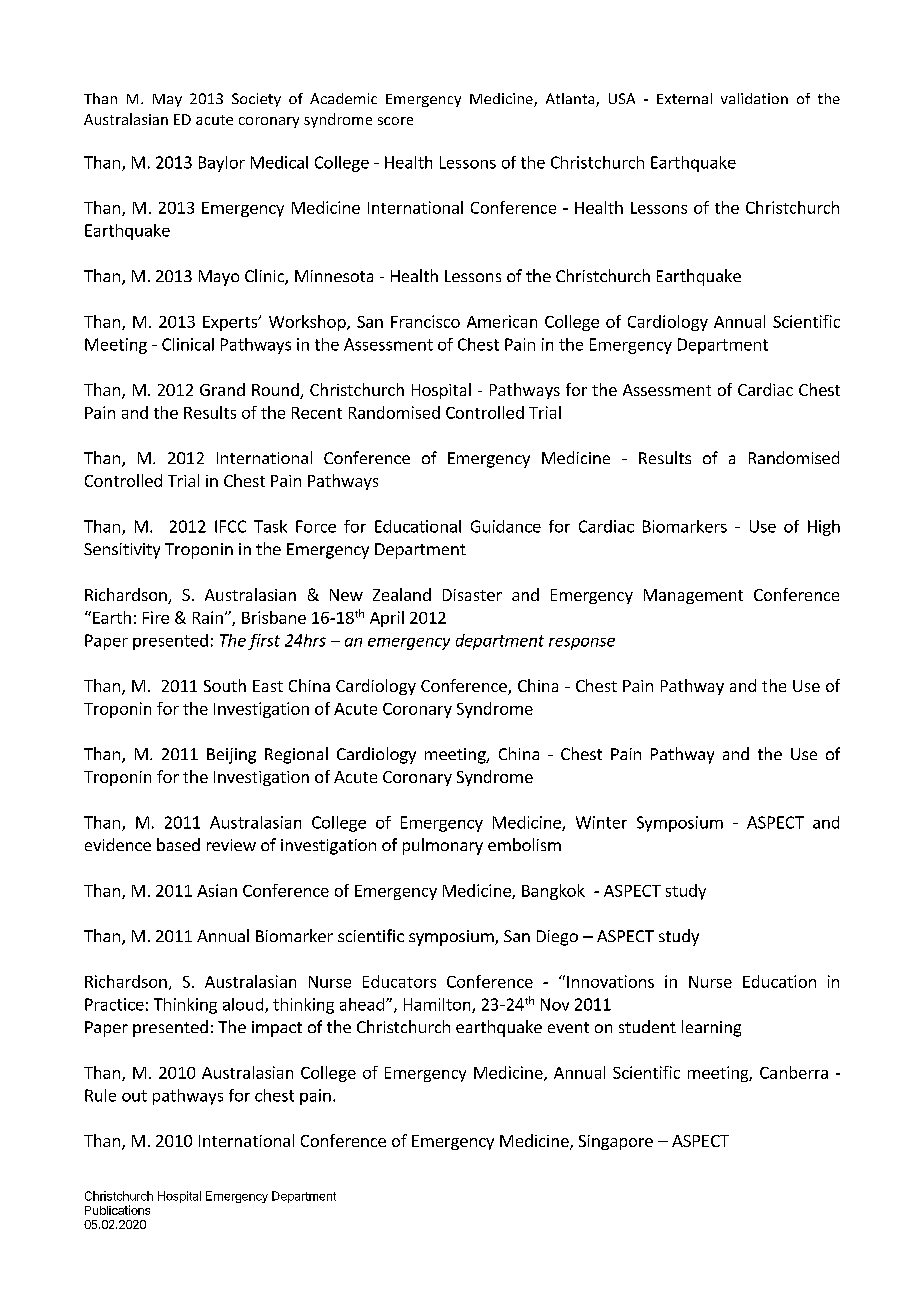 Image resolution: width=924 pixels, height=1308 pixels. What do you see at coordinates (117, 1210) in the screenshot?
I see `Publications` at bounding box center [117, 1210].
